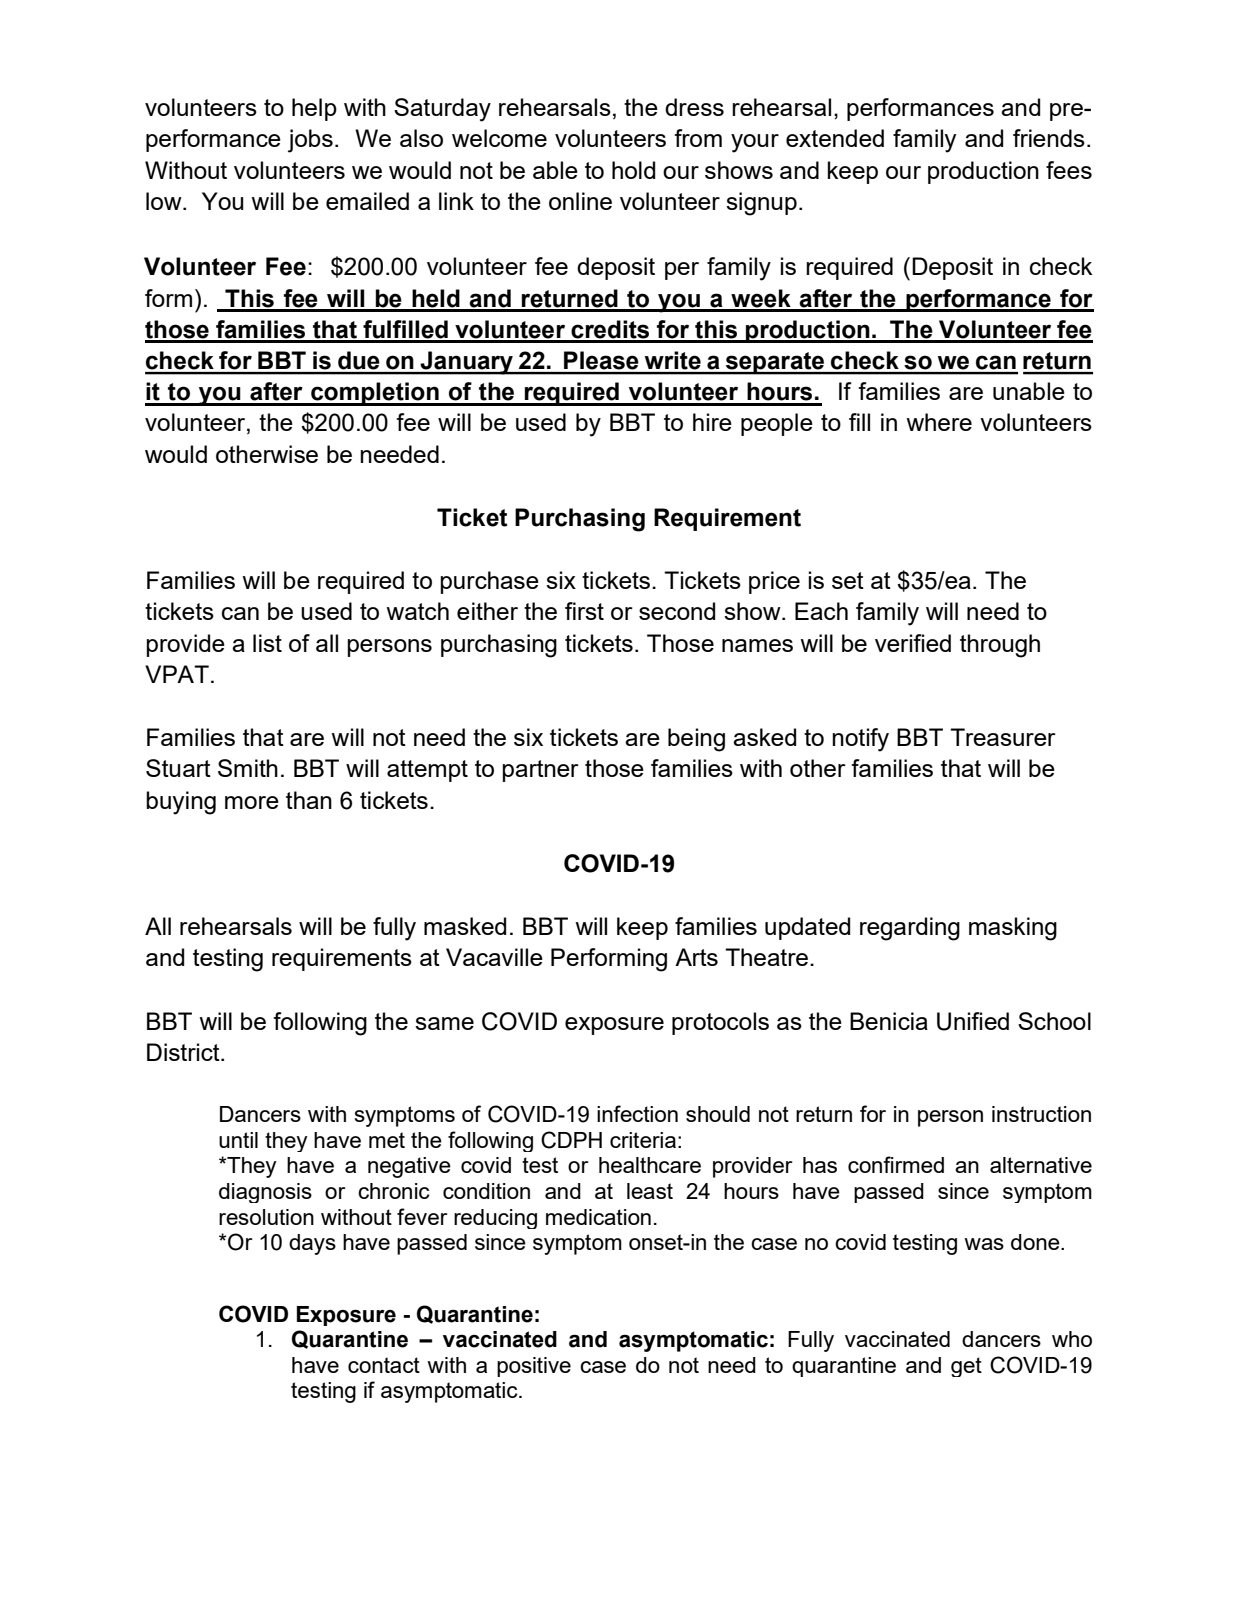  Describe the element at coordinates (973, 1021) in the screenshot. I see `Unified` at that location.
